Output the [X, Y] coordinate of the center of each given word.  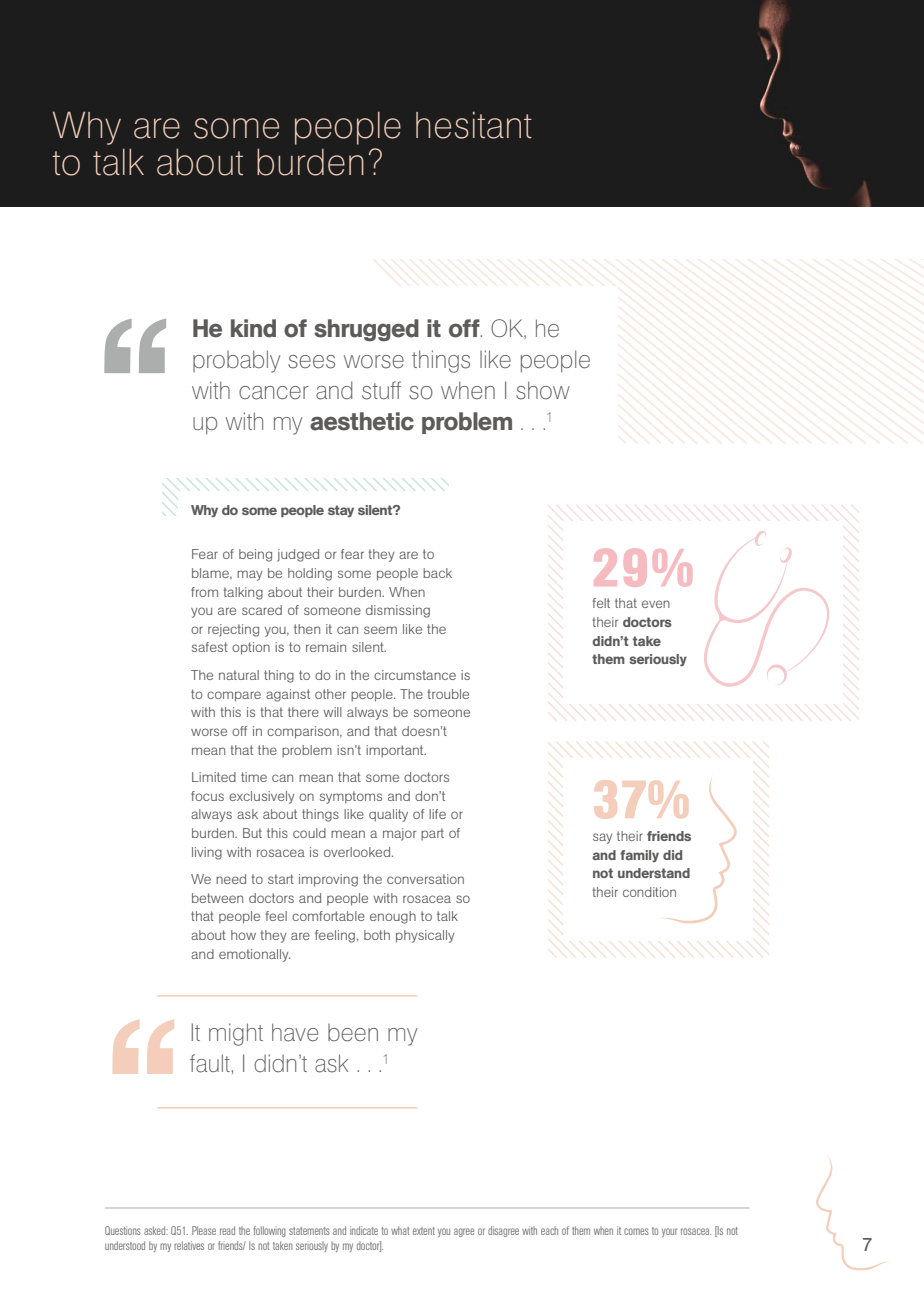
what [400, 1230]
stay [341, 511]
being [255, 555]
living [207, 853]
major [399, 834]
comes [636, 1231]
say [602, 838]
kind [253, 328]
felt [601, 603]
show [543, 390]
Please [204, 1230]
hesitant [474, 125]
